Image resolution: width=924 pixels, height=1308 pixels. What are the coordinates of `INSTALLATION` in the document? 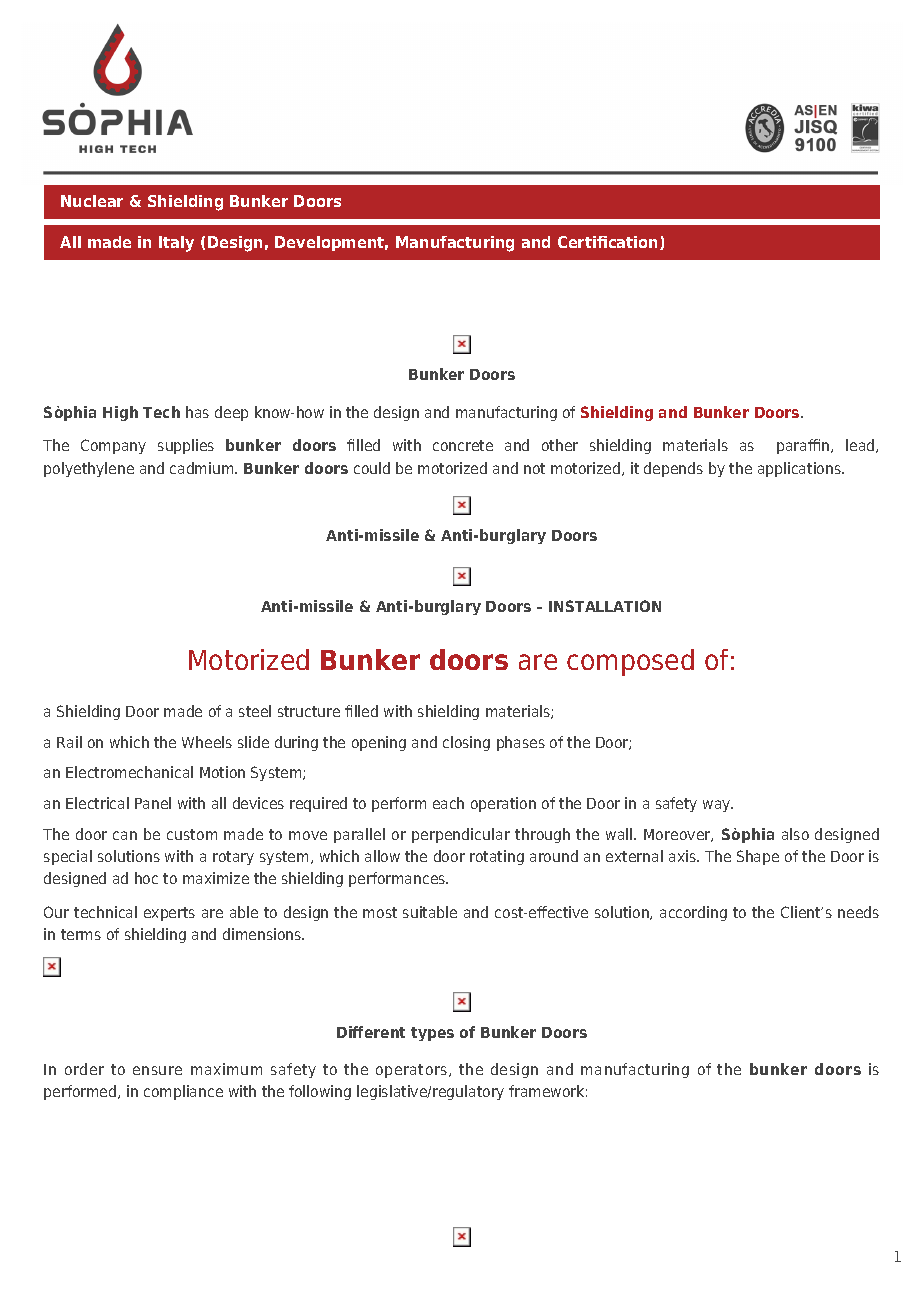 It's located at (605, 606).
